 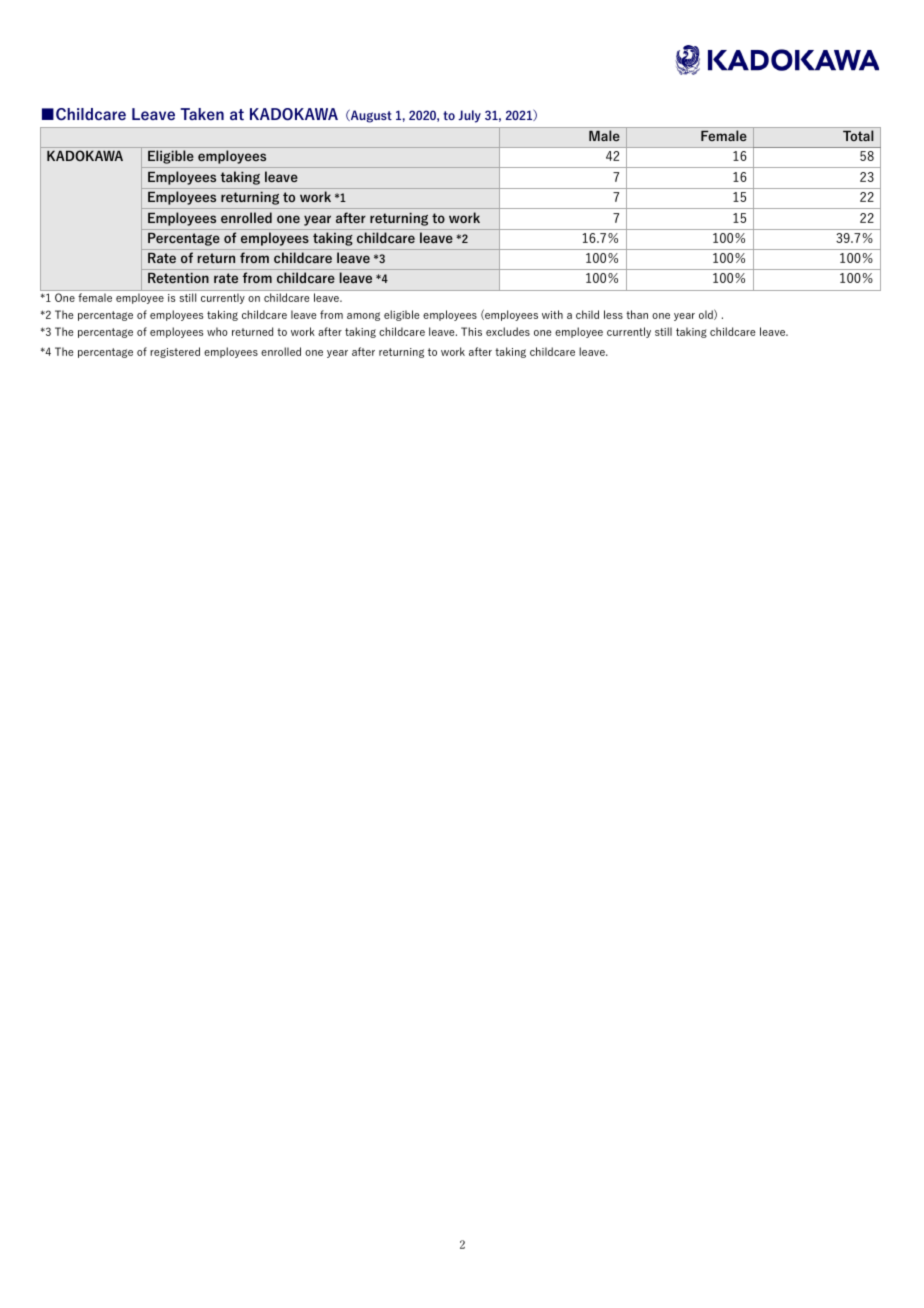 I want to click on who, so click(x=217, y=331).
